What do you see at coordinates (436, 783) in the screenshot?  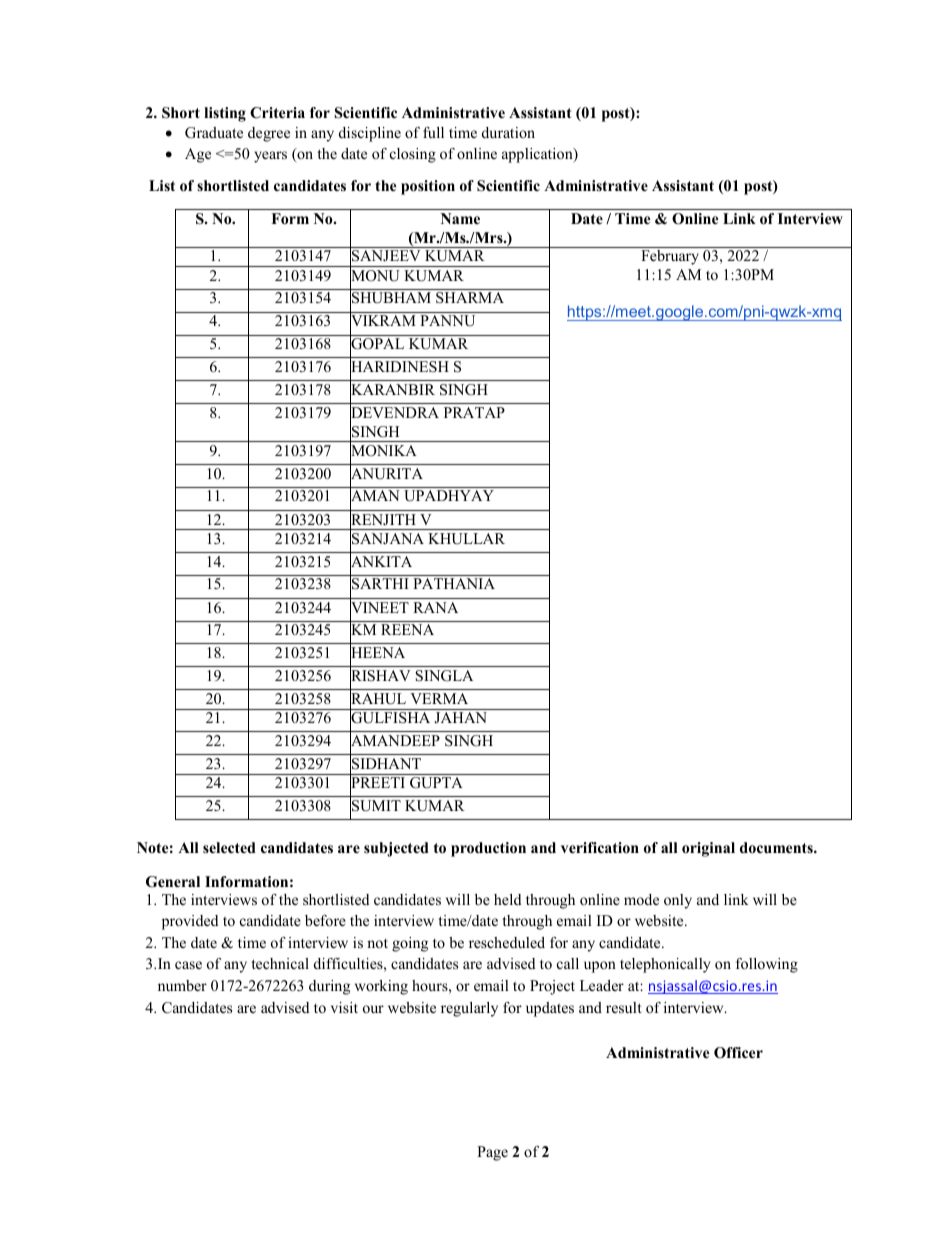 I see `GUPTA` at bounding box center [436, 783].
